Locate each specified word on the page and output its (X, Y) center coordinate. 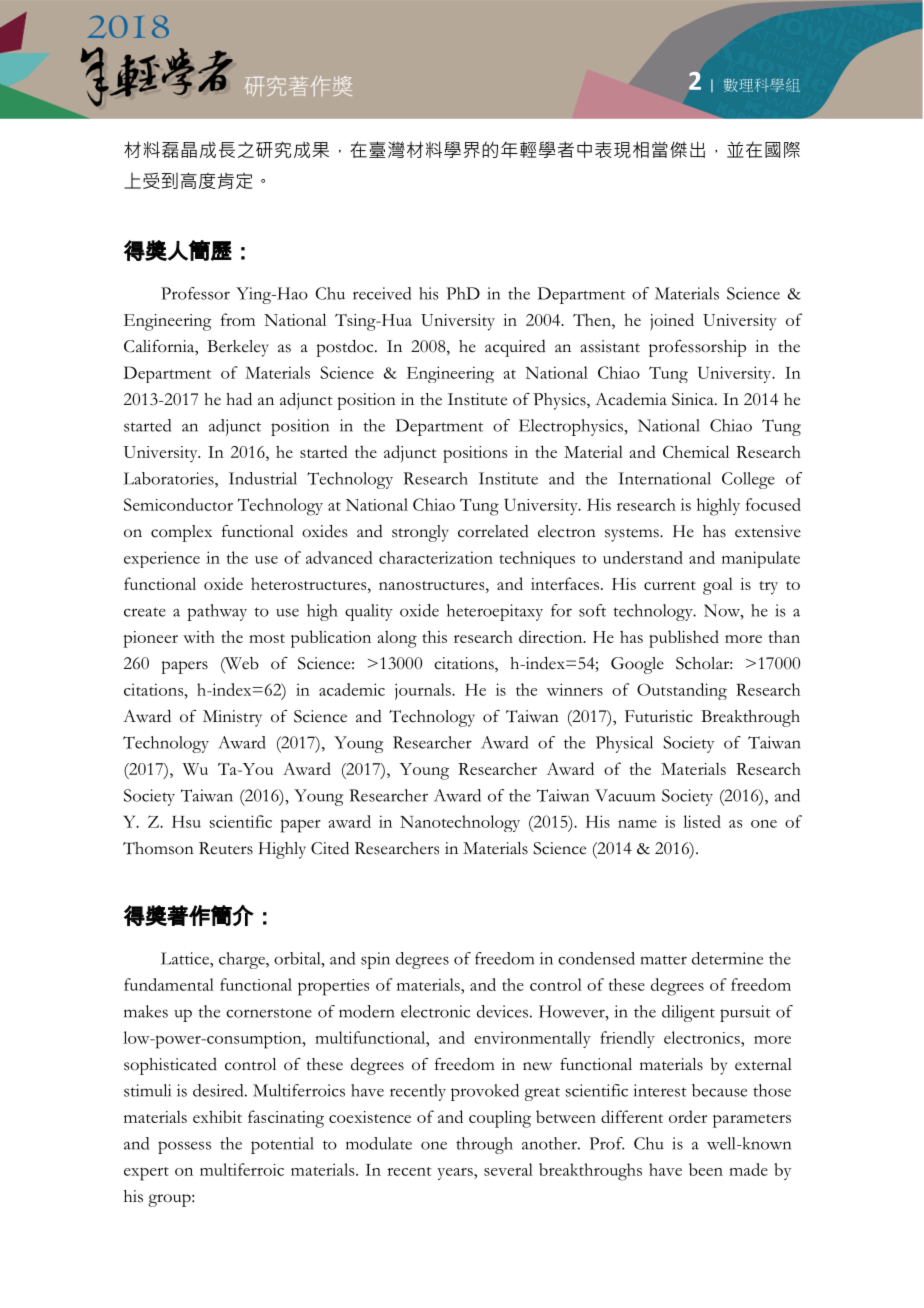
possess (184, 1147)
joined (672, 322)
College (748, 480)
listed (702, 821)
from (238, 319)
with (199, 636)
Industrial (263, 478)
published (684, 639)
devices (502, 1011)
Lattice (186, 958)
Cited (330, 848)
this (434, 636)
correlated (493, 531)
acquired (515, 348)
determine (727, 958)
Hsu (186, 822)
